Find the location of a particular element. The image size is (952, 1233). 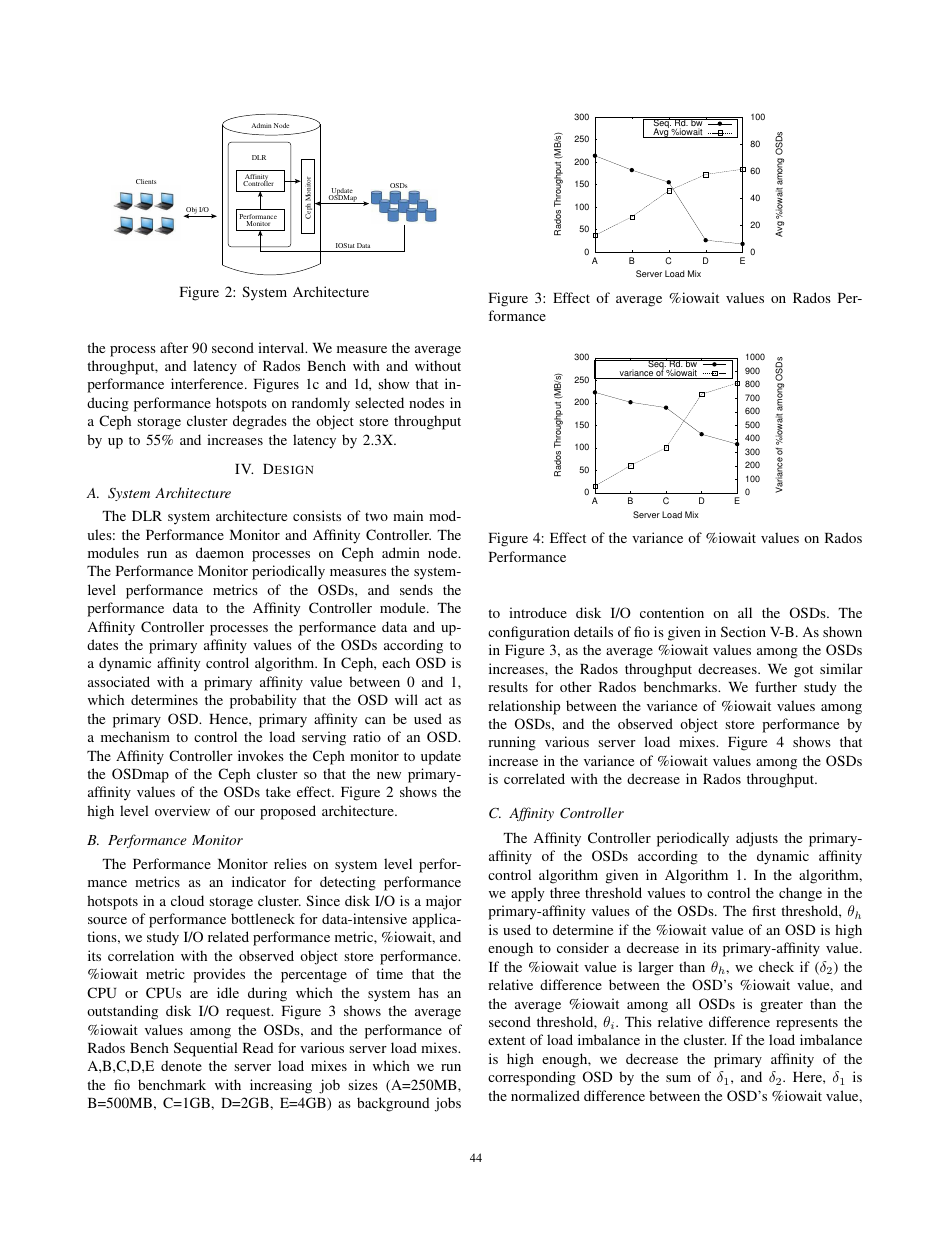

adjusts is located at coordinates (757, 839).
